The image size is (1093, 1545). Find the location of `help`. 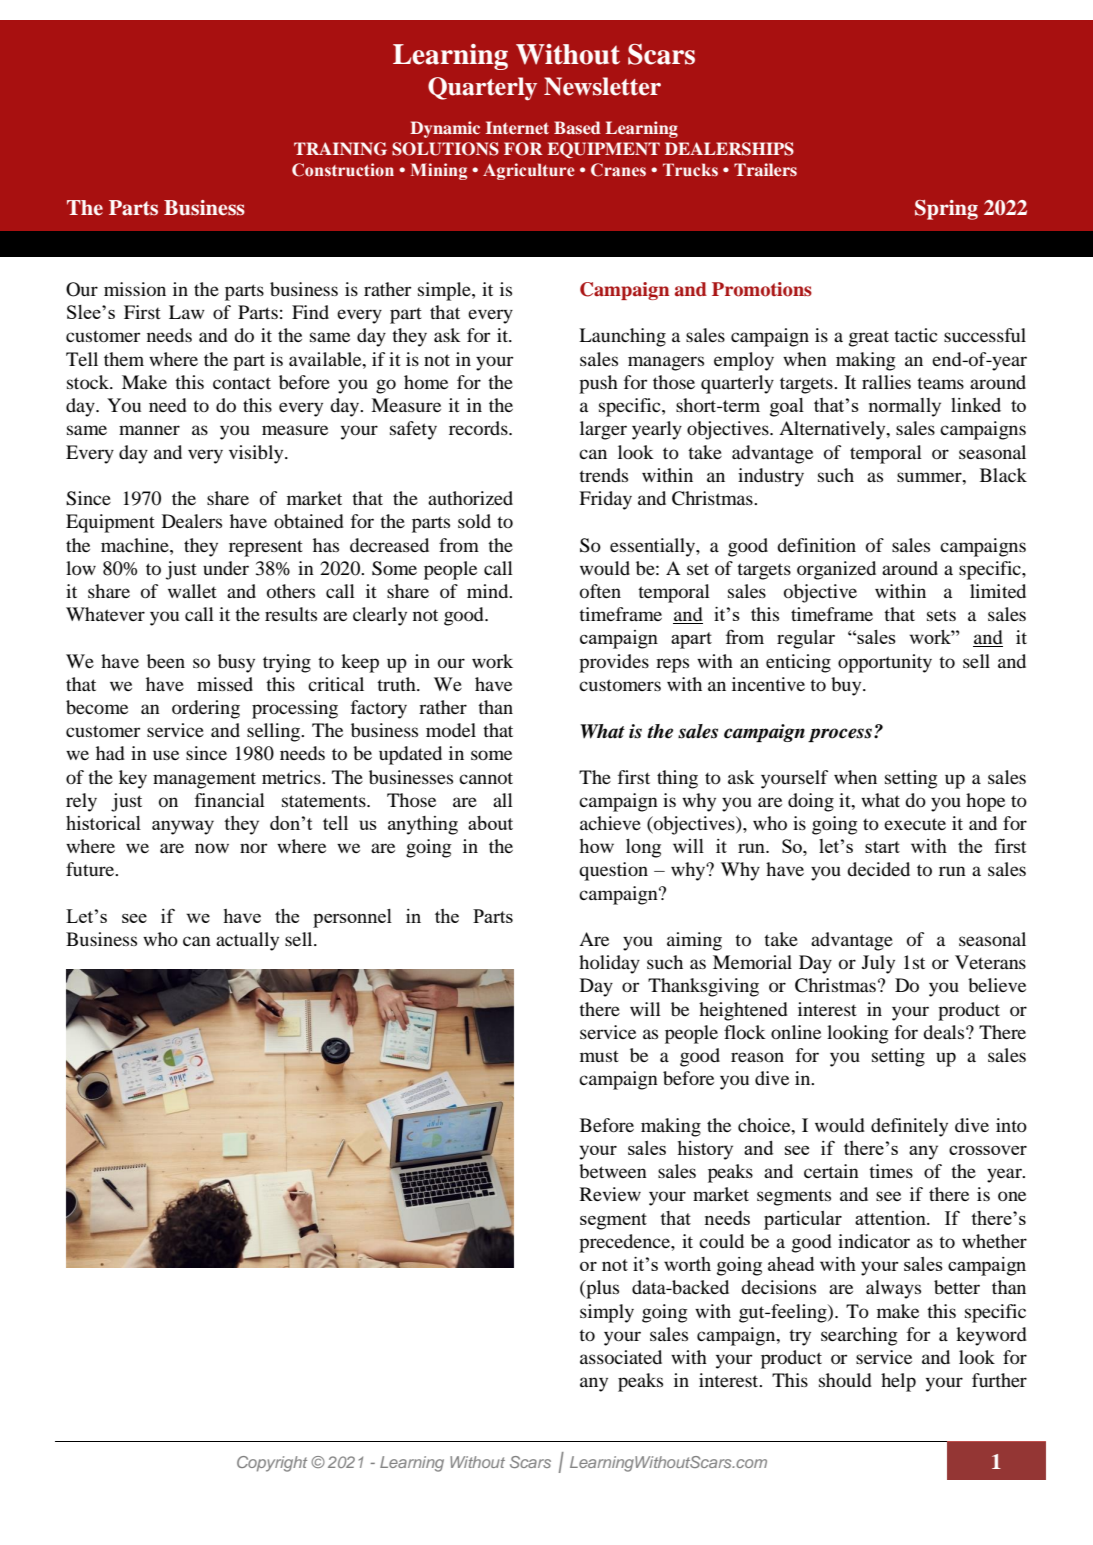

help is located at coordinates (898, 1382).
